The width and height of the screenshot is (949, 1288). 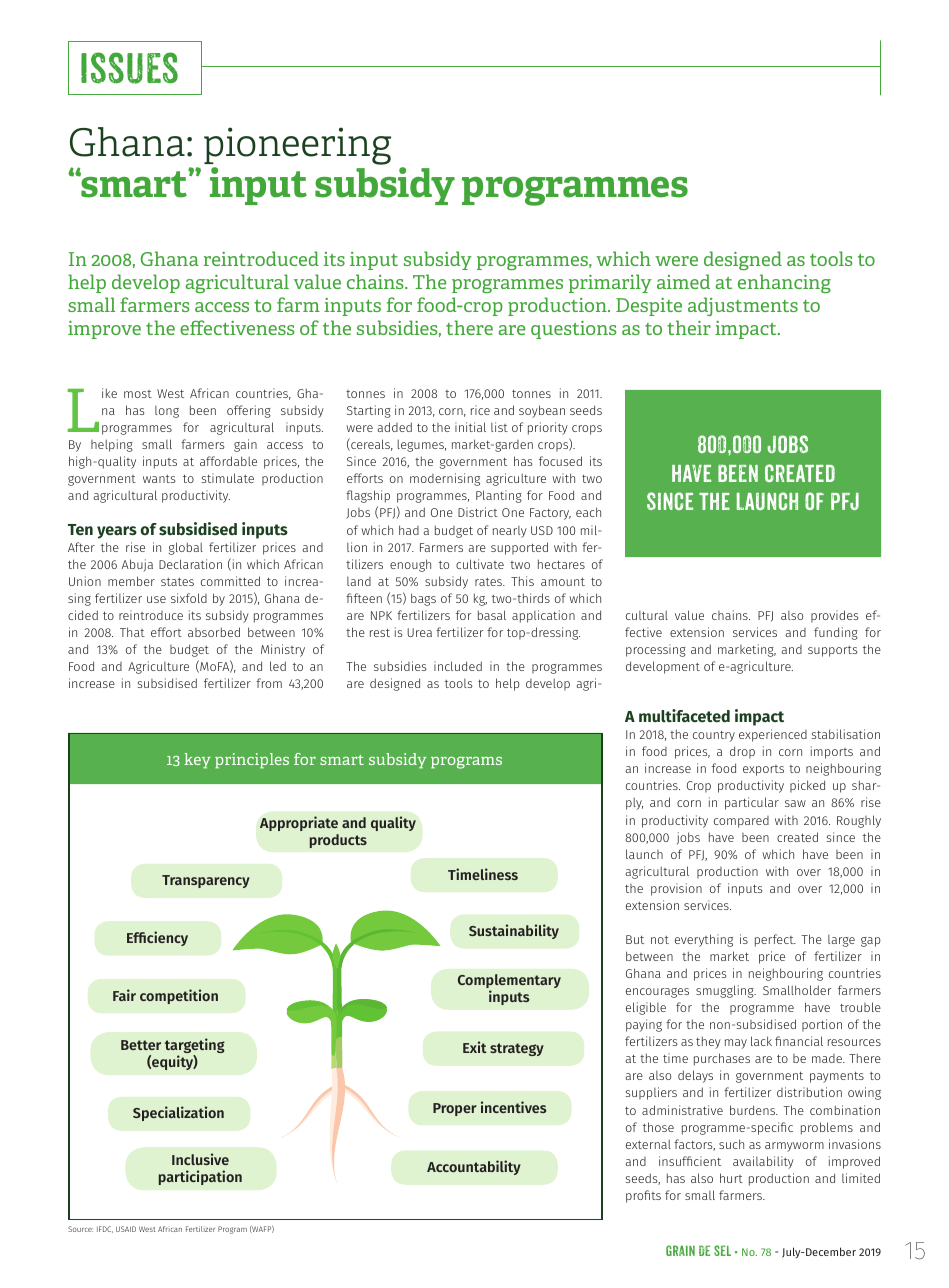 I want to click on participation, so click(x=200, y=1177).
